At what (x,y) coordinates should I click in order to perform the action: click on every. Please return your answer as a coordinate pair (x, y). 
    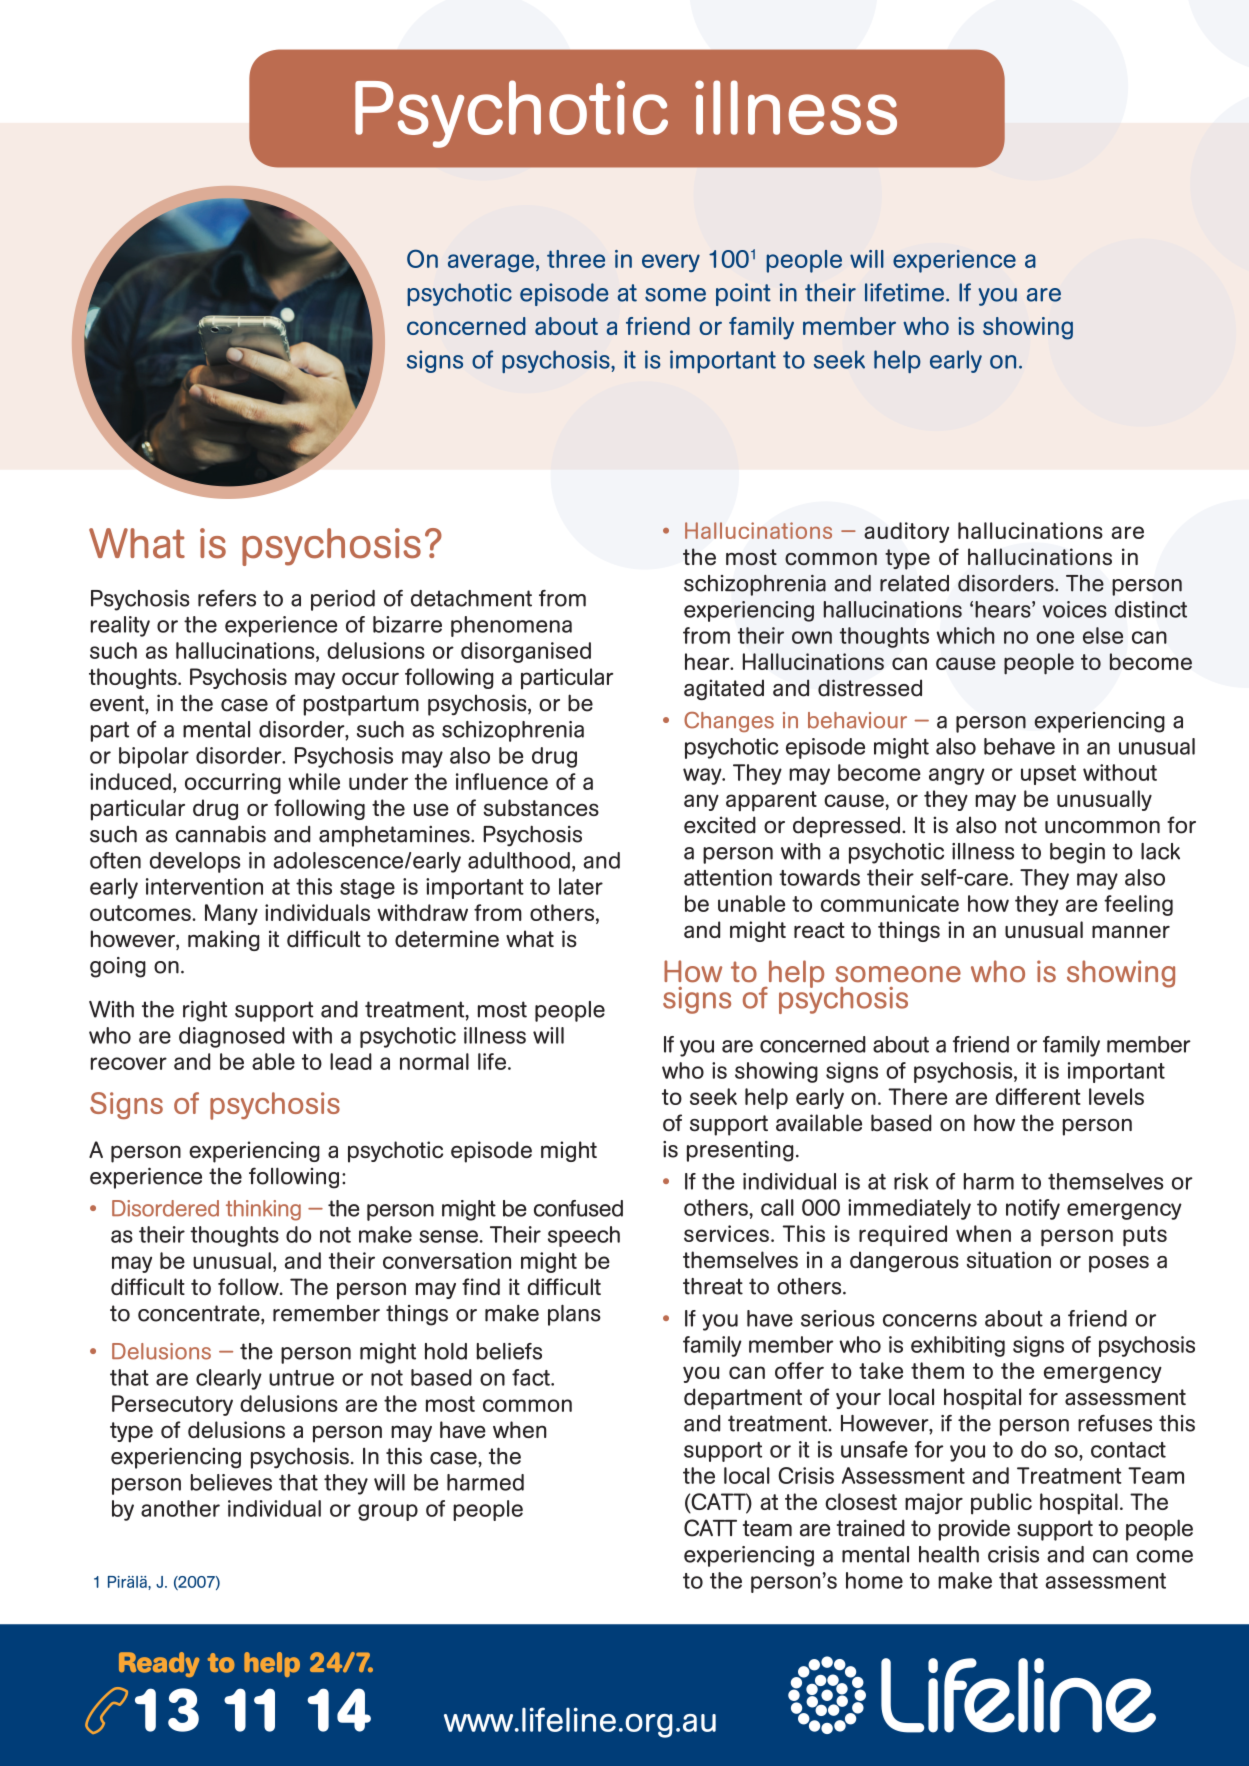
    Looking at the image, I should click on (671, 263).
